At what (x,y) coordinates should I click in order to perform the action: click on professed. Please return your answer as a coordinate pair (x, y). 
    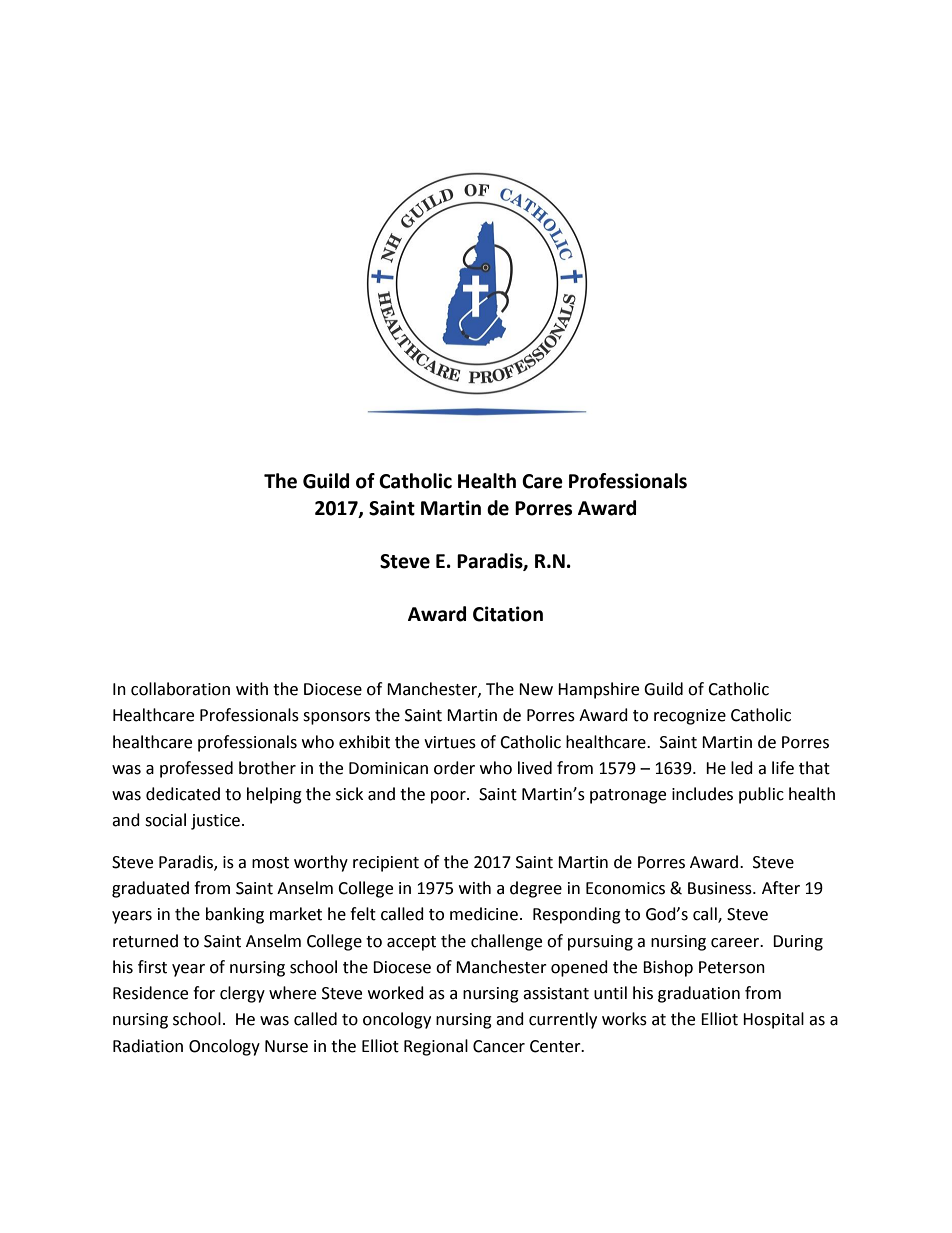
    Looking at the image, I should click on (196, 769).
